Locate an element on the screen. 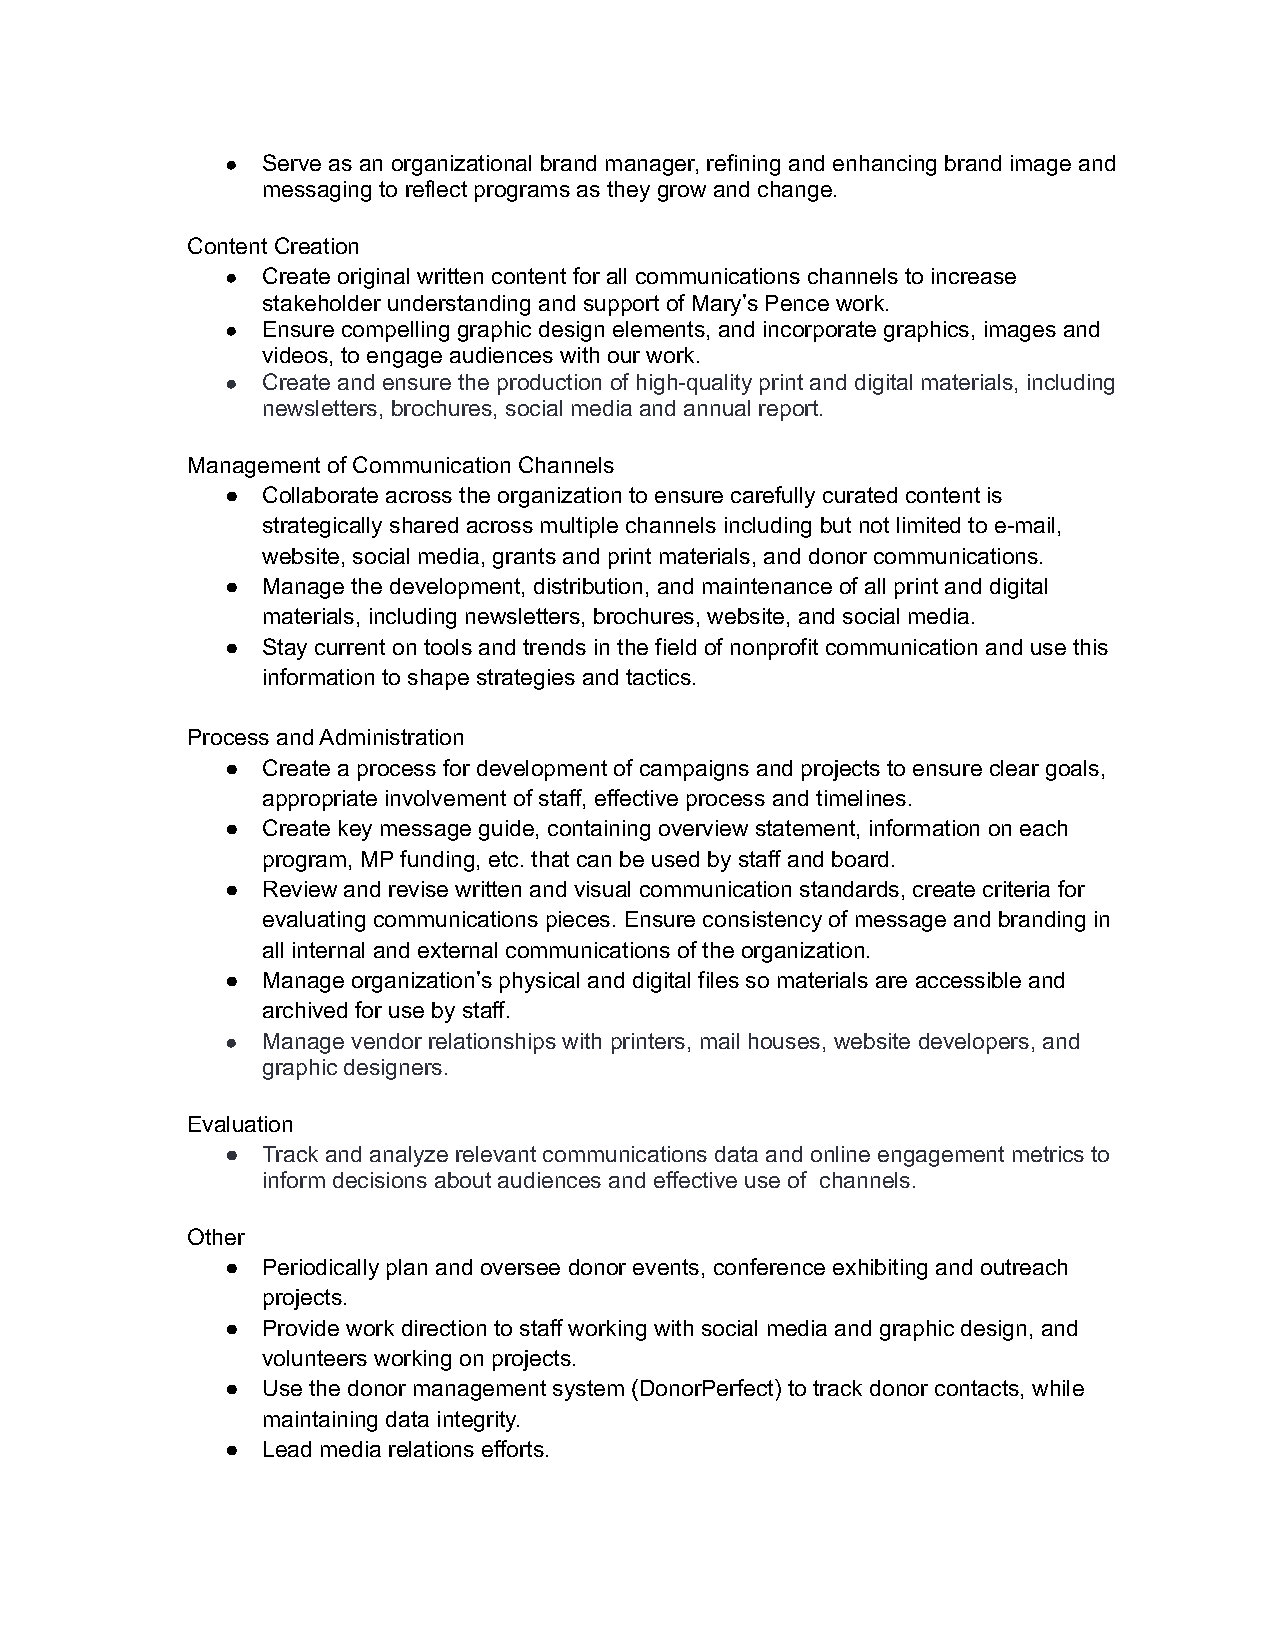 The height and width of the screenshot is (1650, 1275). maintaining is located at coordinates (320, 1421).
